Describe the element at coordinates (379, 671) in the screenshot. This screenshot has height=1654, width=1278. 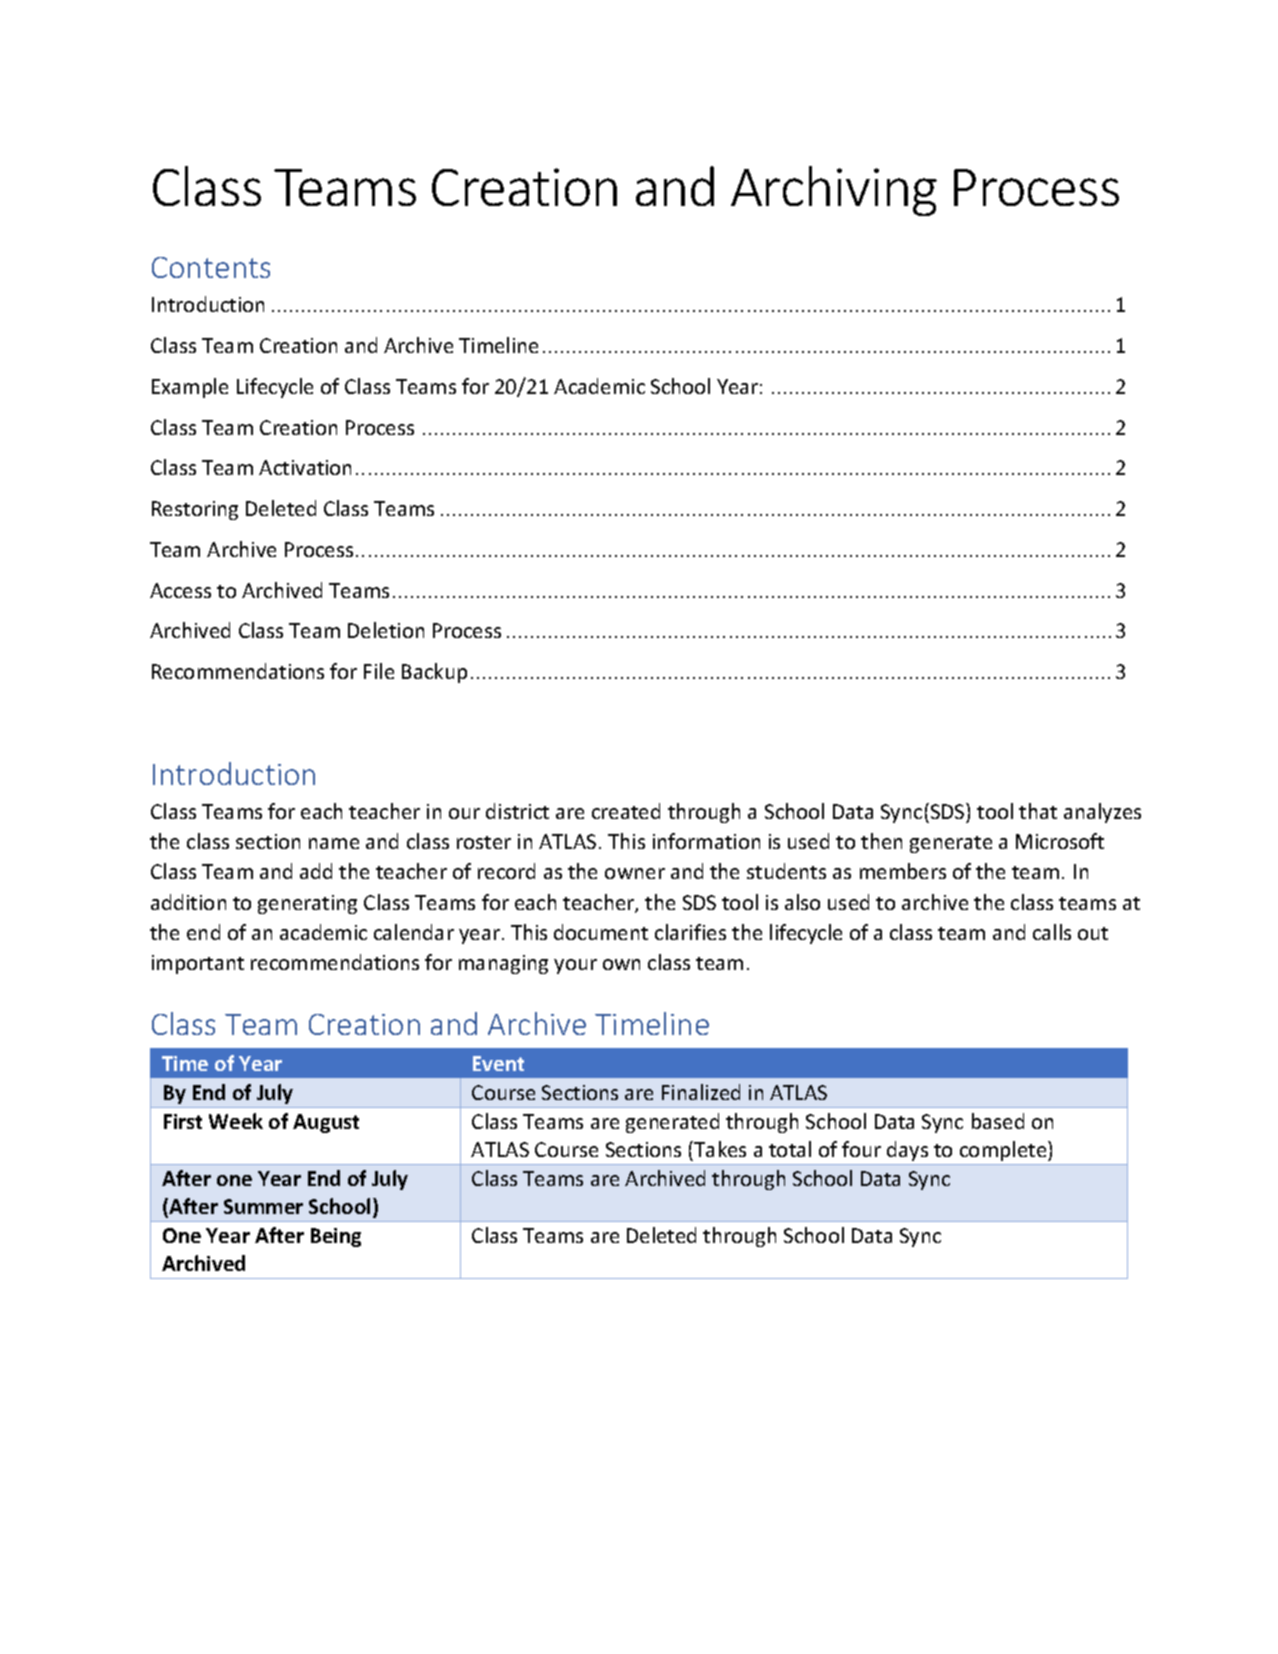
I see `File` at that location.
